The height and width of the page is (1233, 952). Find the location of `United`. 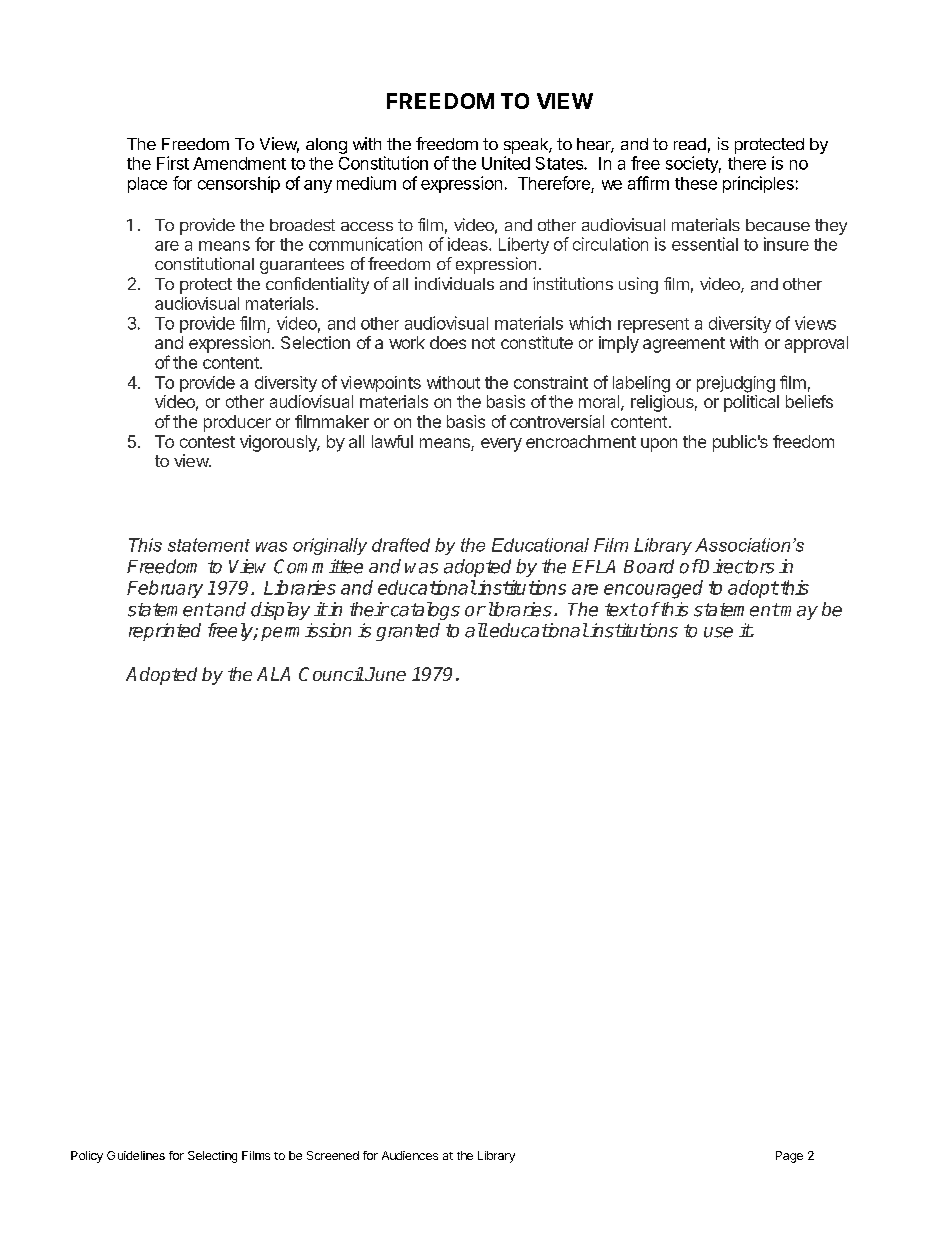

United is located at coordinates (506, 163).
